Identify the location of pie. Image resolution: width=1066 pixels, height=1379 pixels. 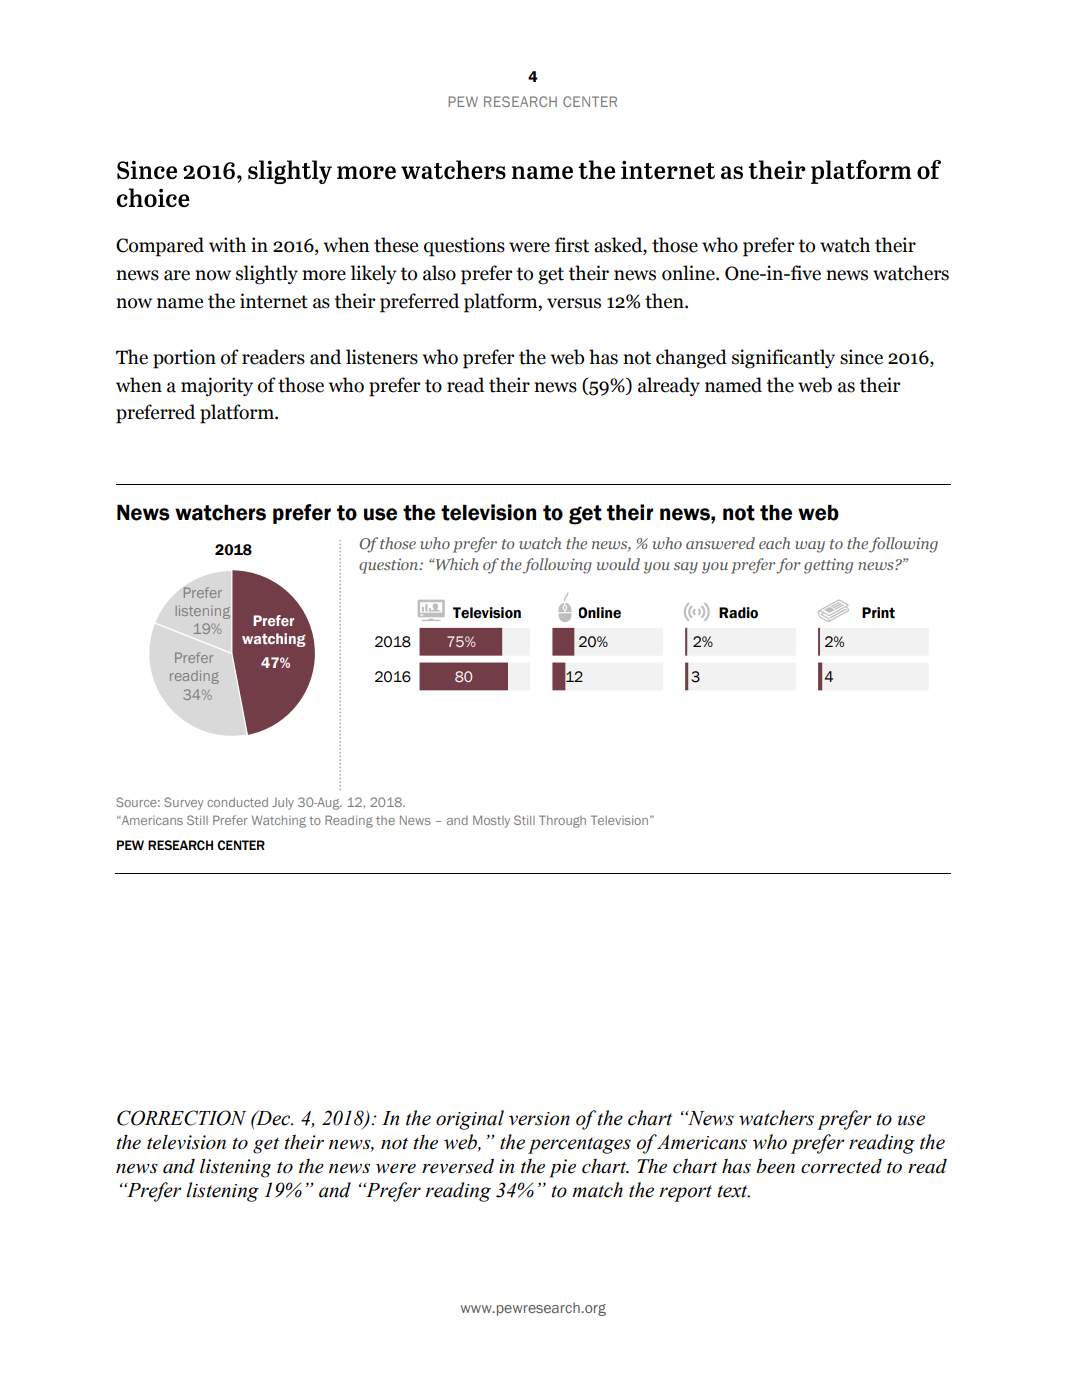
(563, 1168).
